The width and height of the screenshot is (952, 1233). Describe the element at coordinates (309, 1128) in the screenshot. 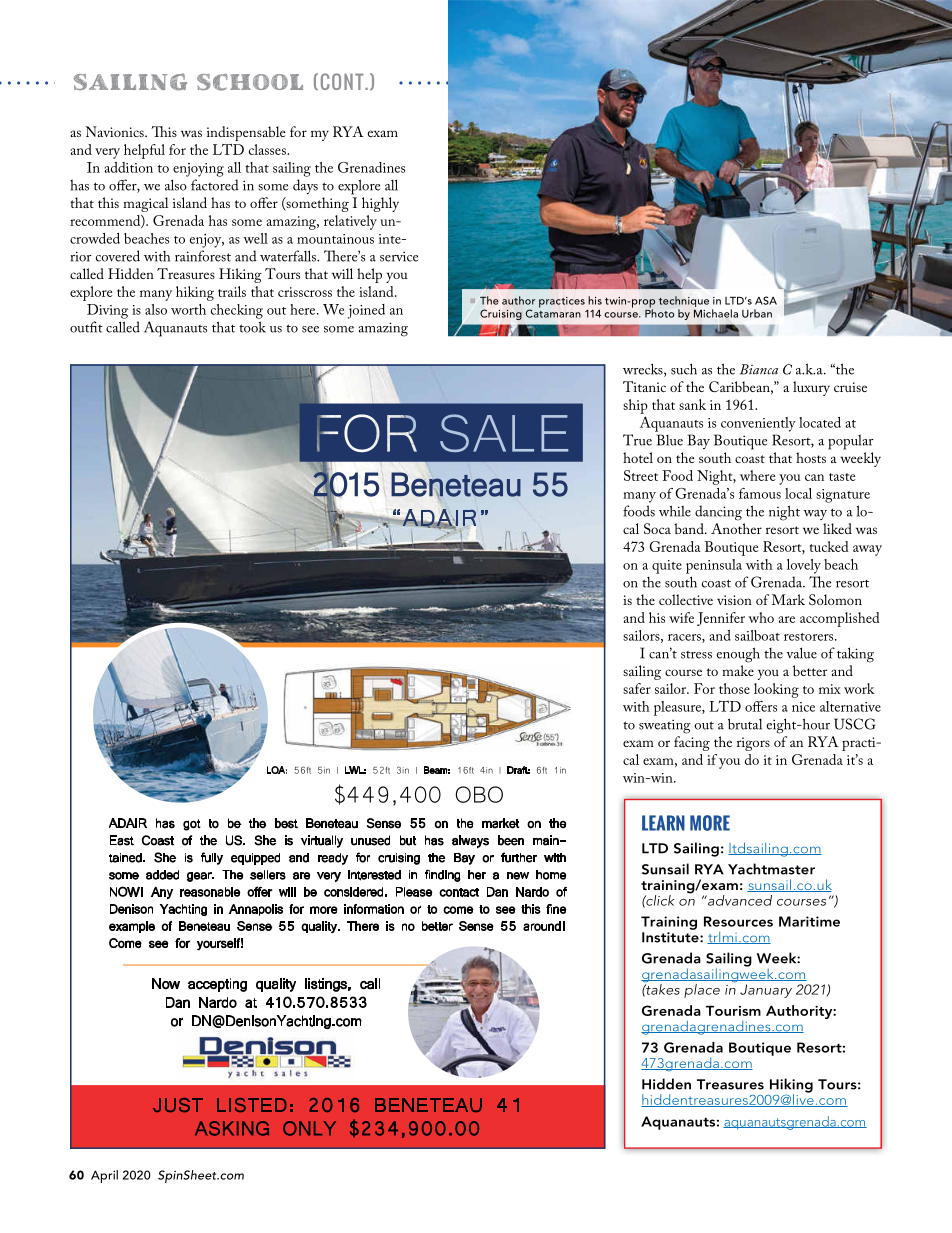

I see `ONLY` at that location.
